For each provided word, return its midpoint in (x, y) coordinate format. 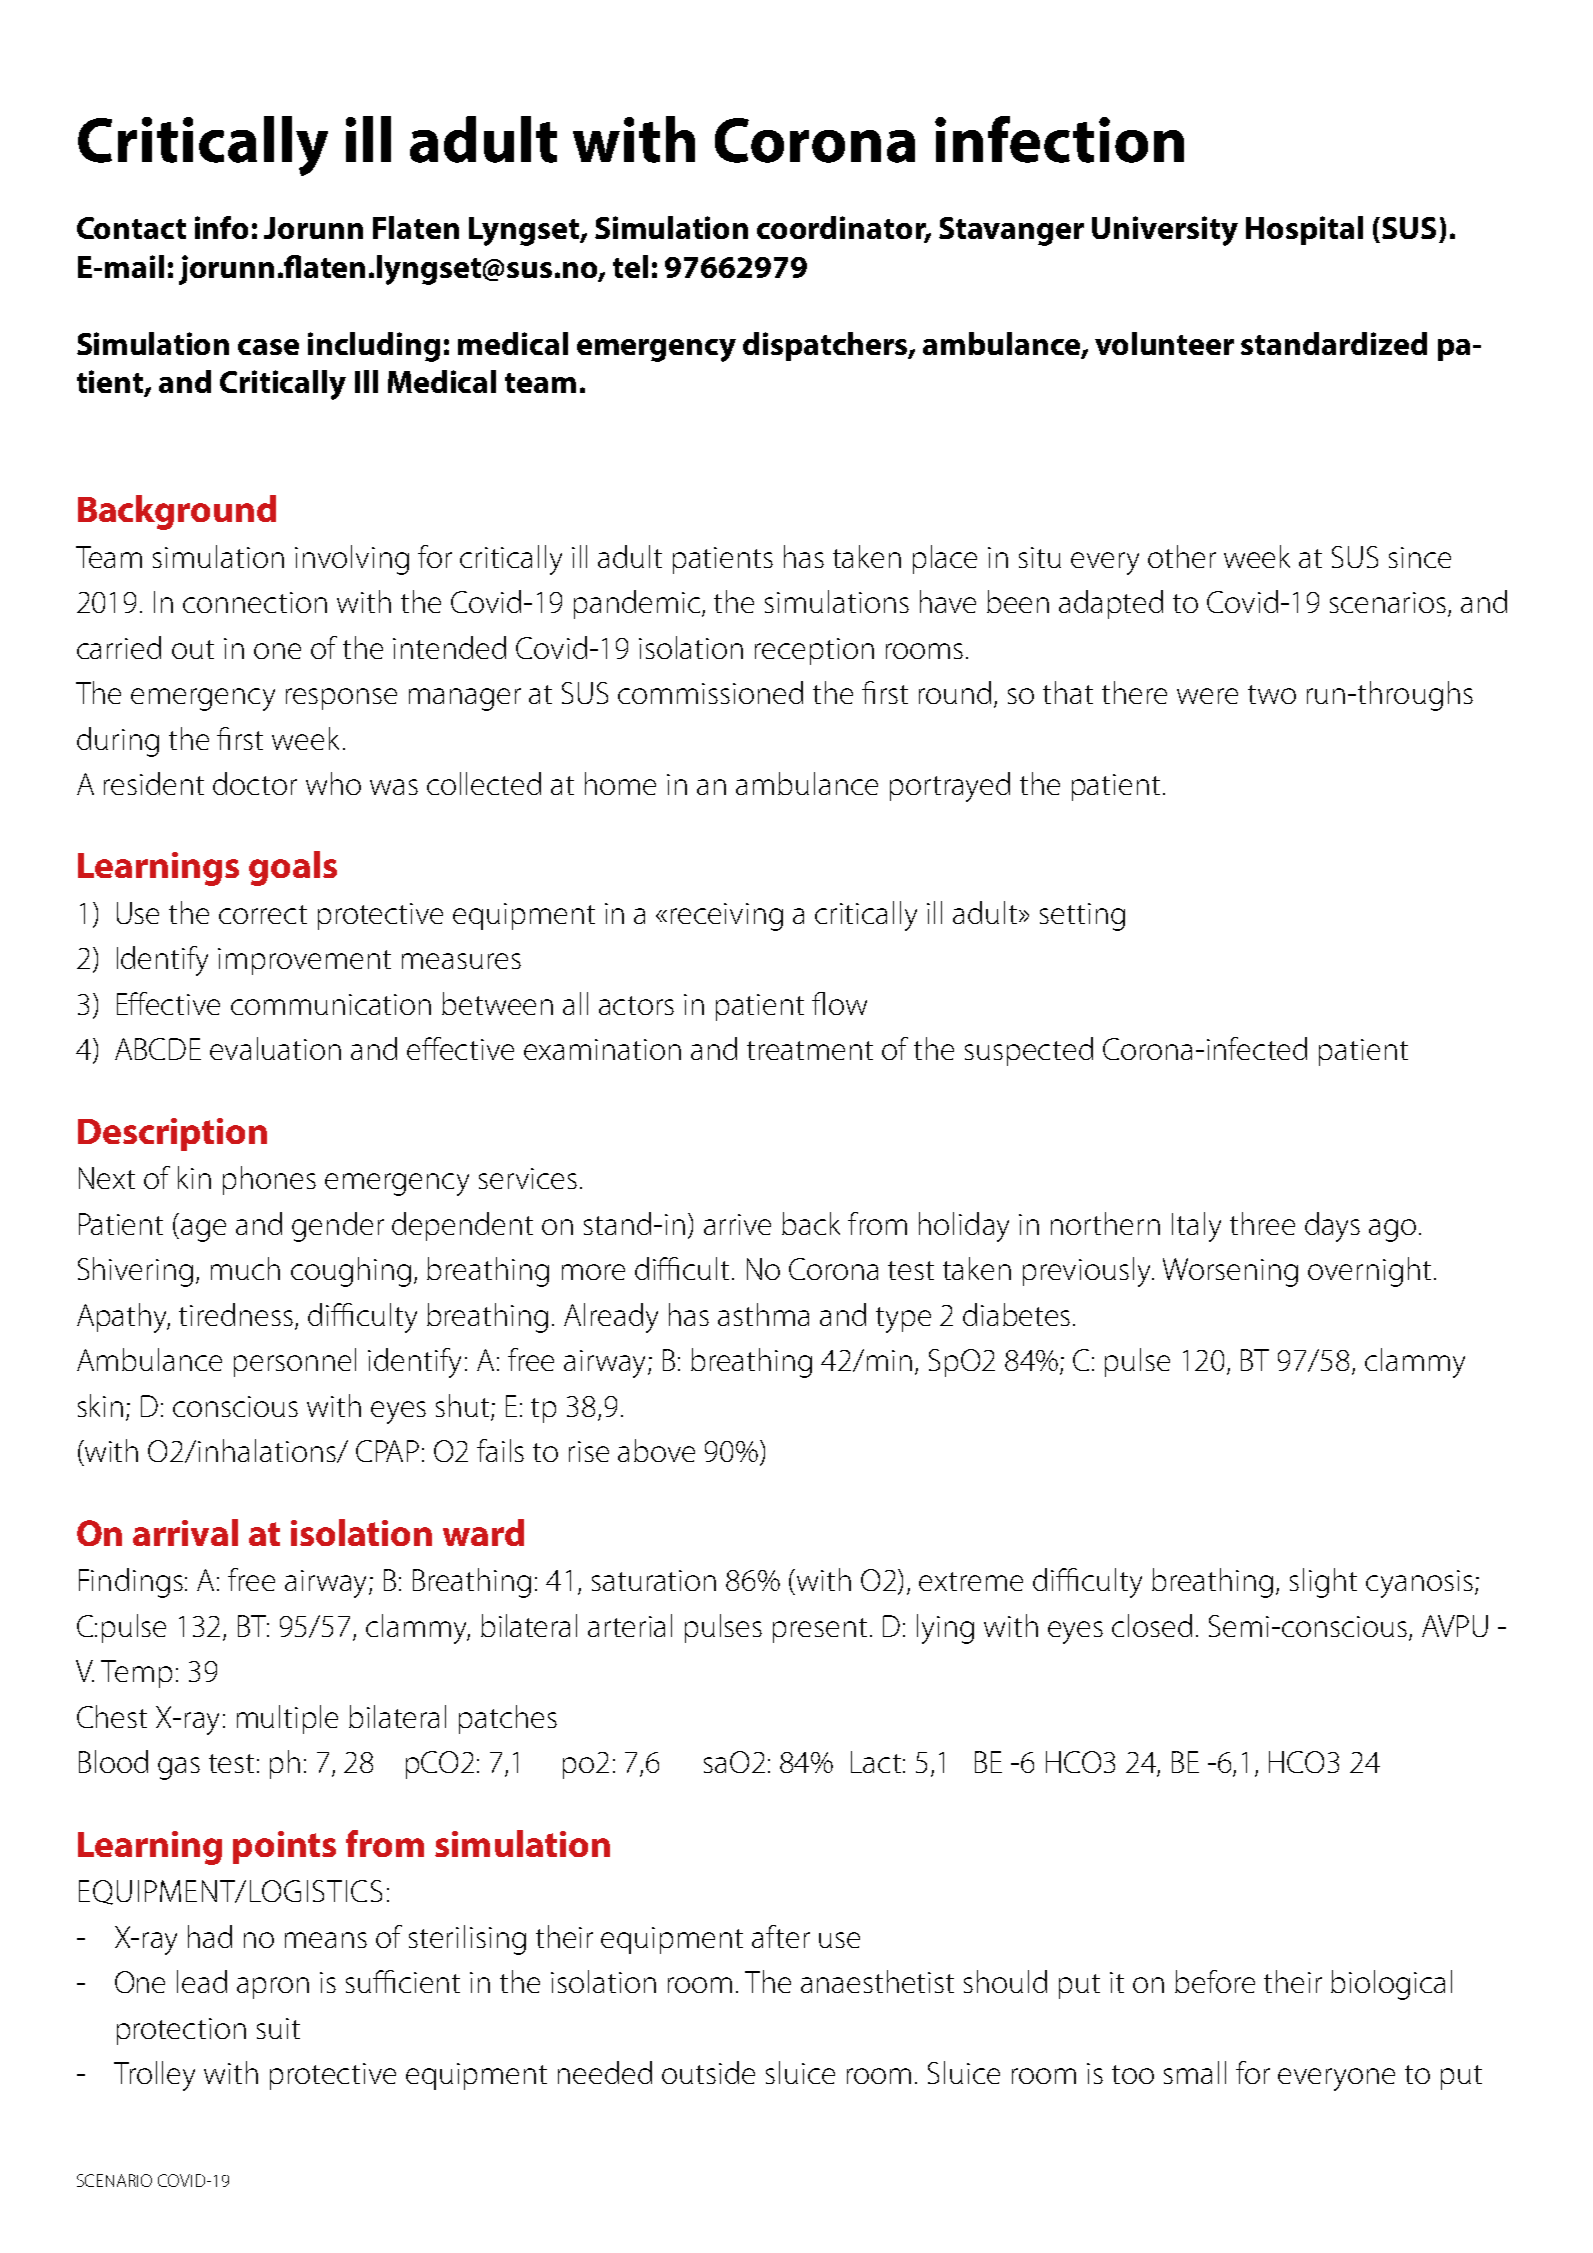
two (1272, 694)
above (656, 1450)
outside (708, 2072)
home (620, 783)
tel (630, 266)
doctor (255, 783)
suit (278, 2028)
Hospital (1304, 230)
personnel (295, 1362)
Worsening (1230, 1272)
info (221, 227)
